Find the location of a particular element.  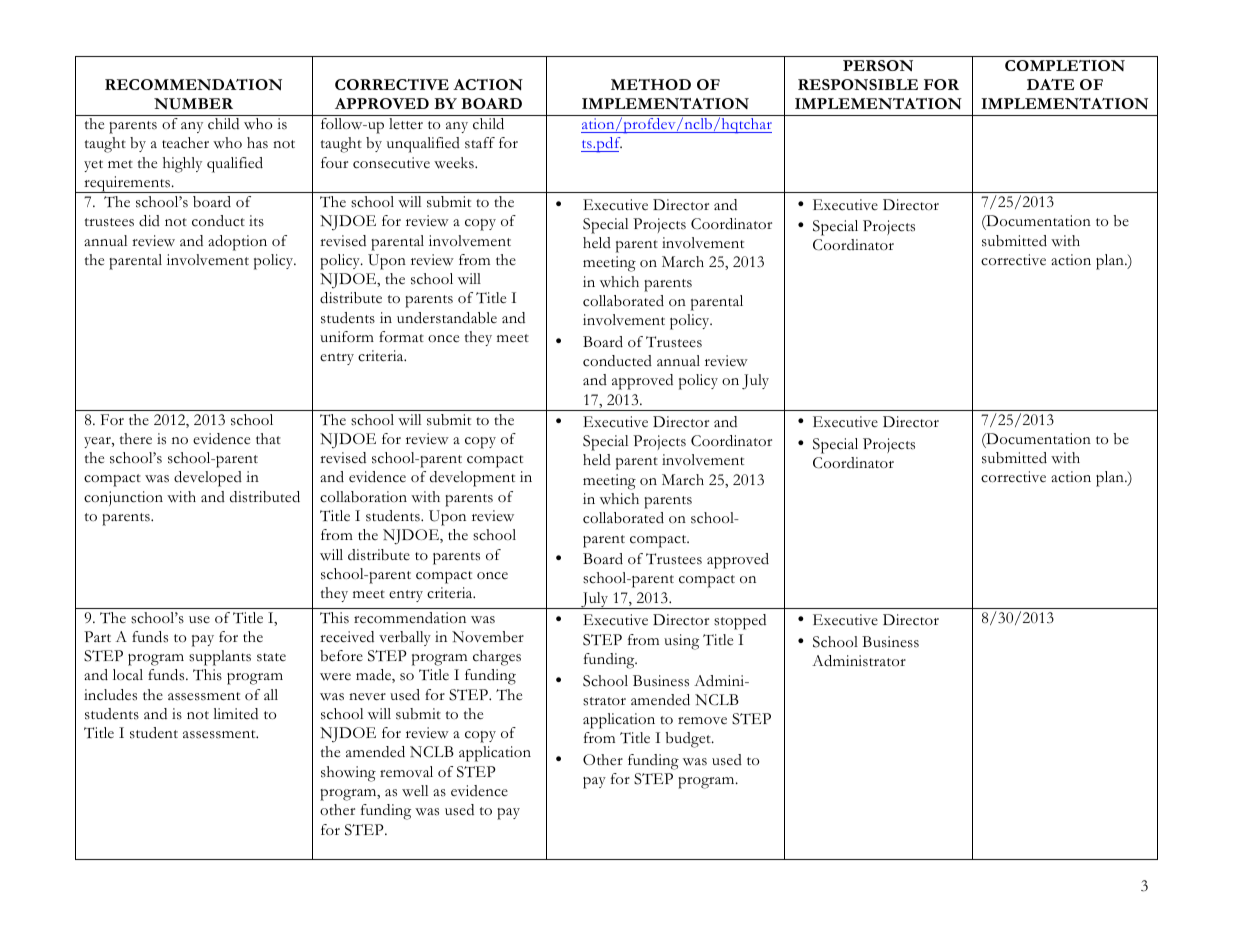

stopped is located at coordinates (740, 622).
